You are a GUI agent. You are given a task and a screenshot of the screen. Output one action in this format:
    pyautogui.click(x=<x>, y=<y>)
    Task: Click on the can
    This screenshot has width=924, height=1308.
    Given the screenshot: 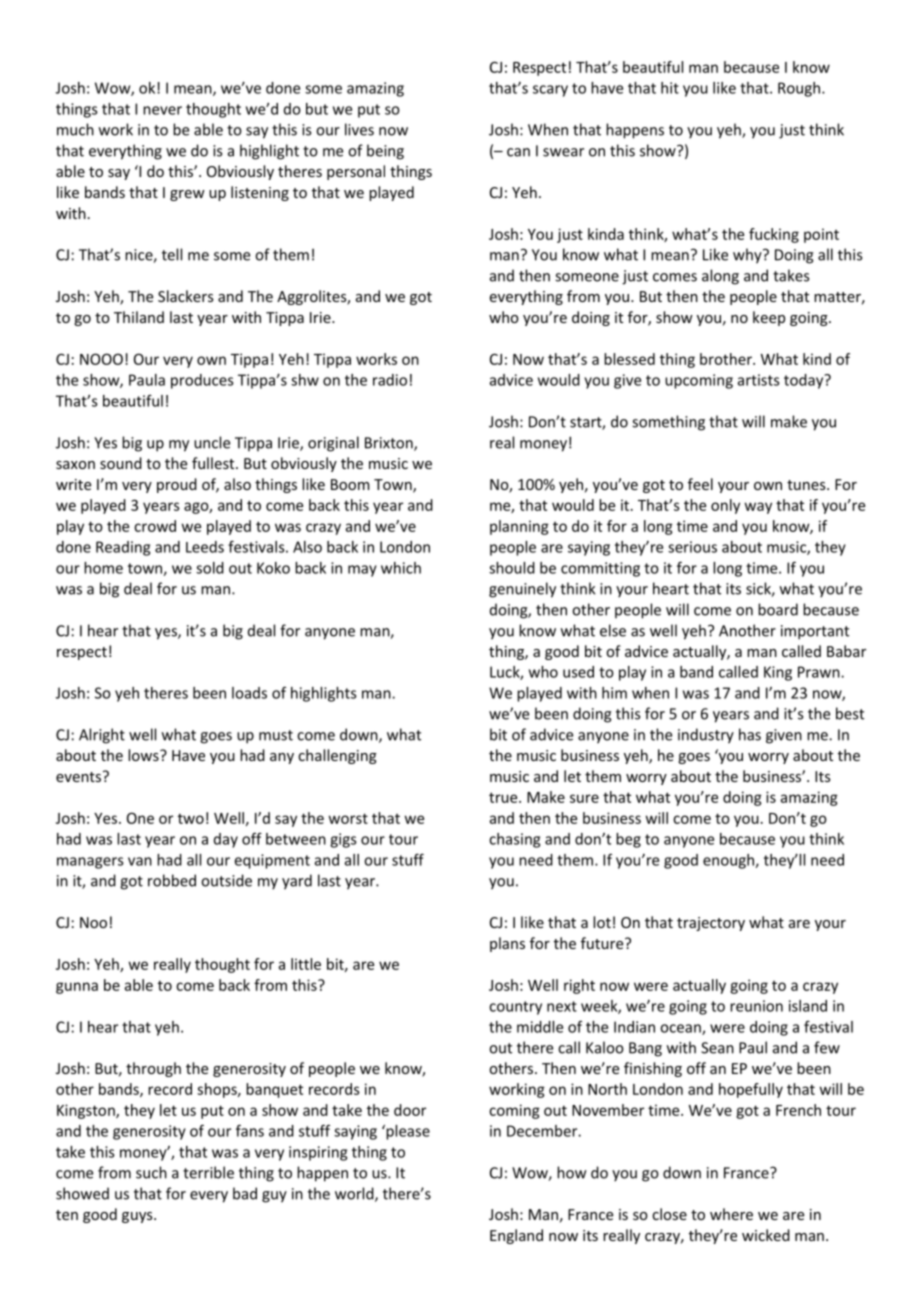 What is the action you would take?
    pyautogui.click(x=518, y=152)
